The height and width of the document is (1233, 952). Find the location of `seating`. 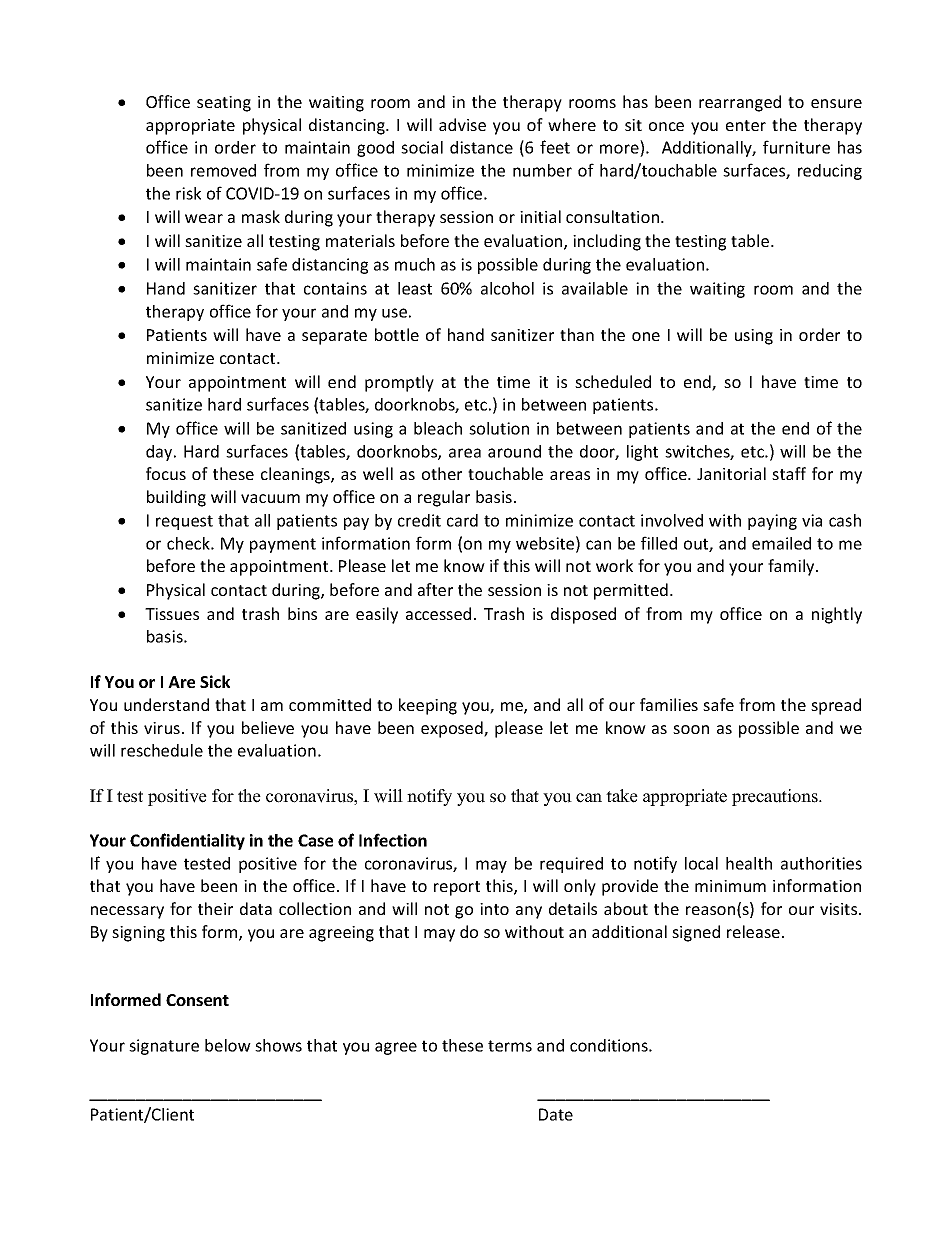

seating is located at coordinates (224, 104).
